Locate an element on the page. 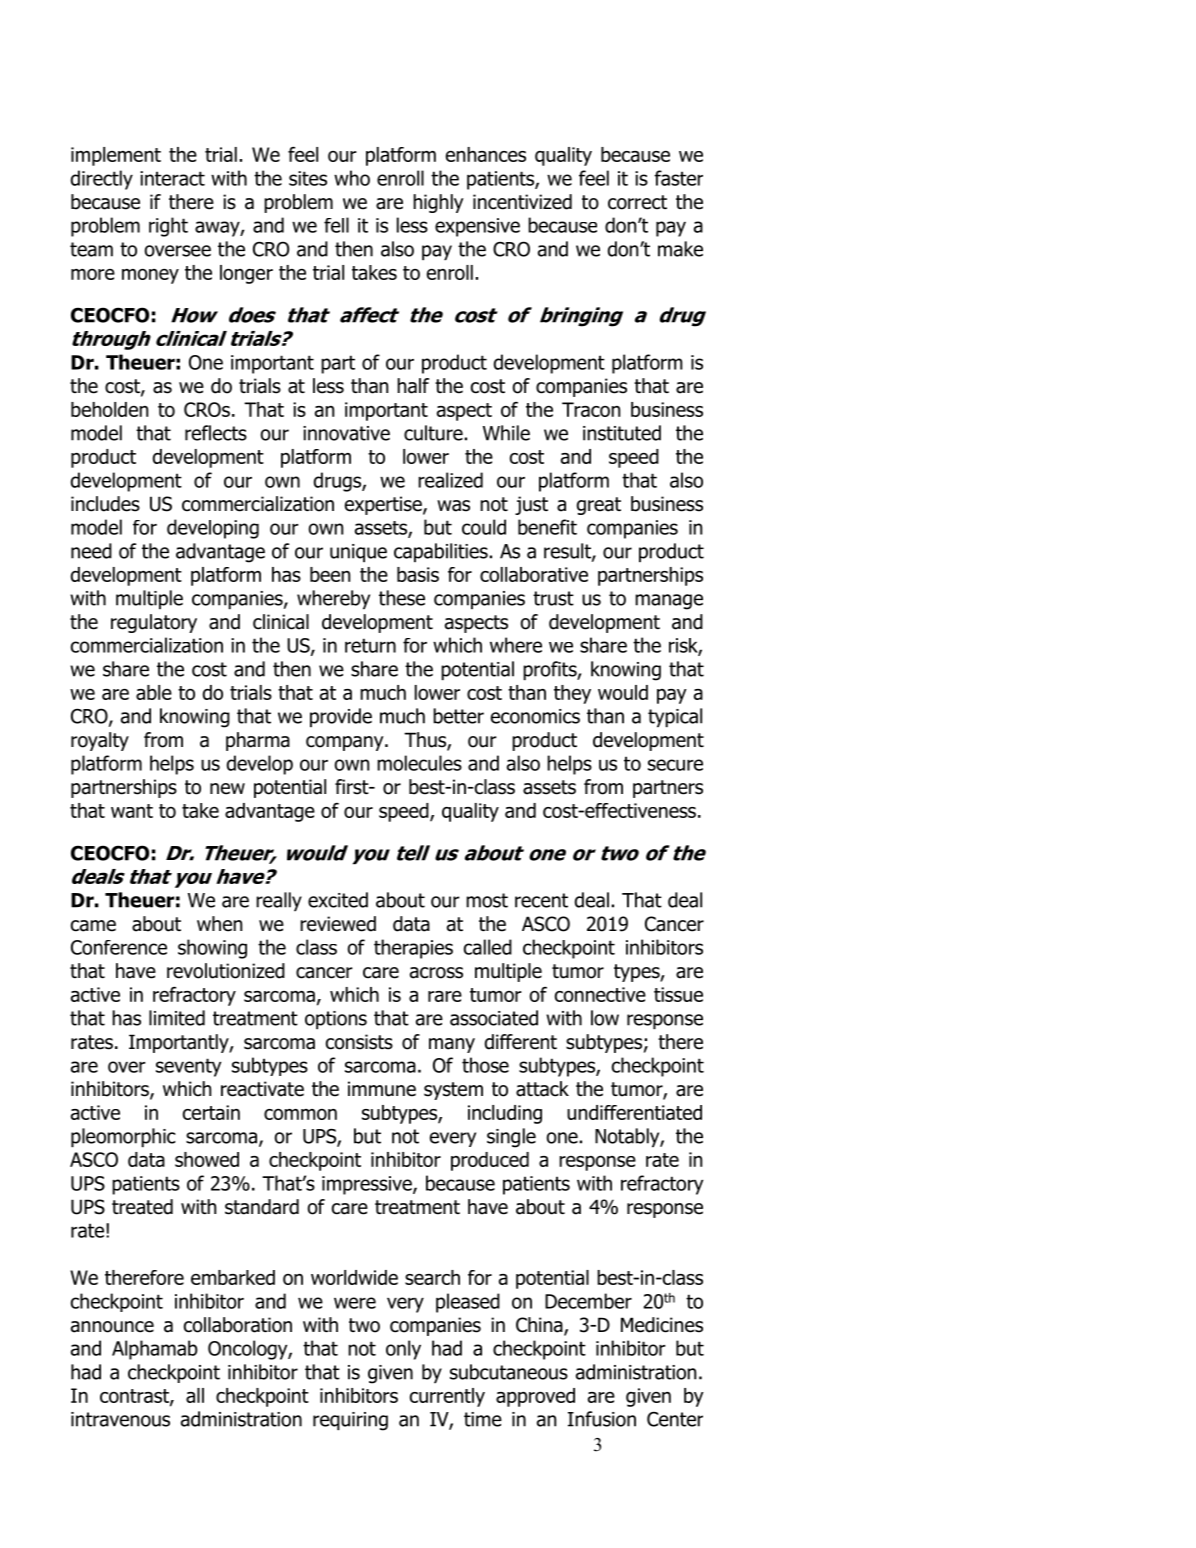  great is located at coordinates (599, 506).
